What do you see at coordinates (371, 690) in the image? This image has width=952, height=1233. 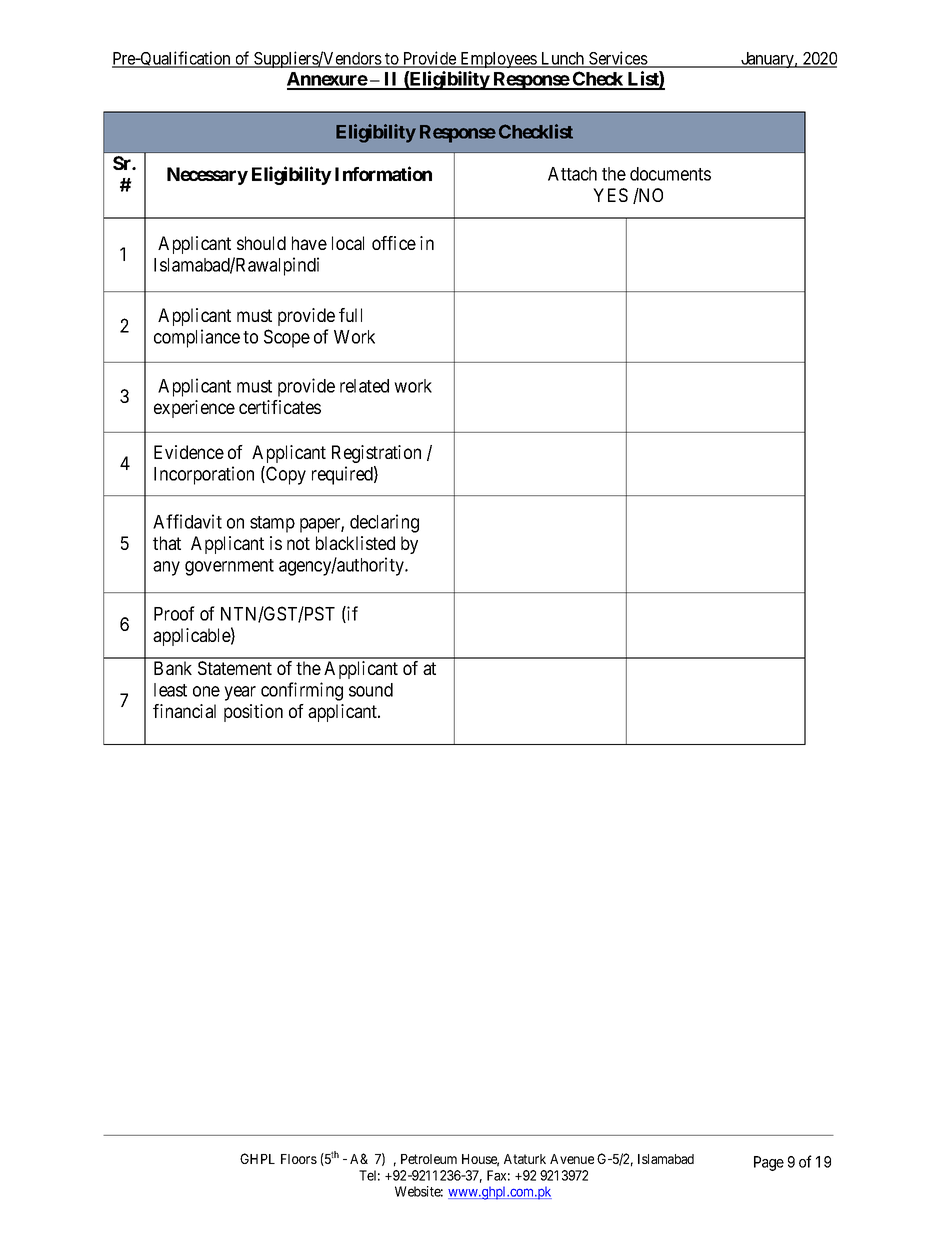 I see `sound` at bounding box center [371, 690].
